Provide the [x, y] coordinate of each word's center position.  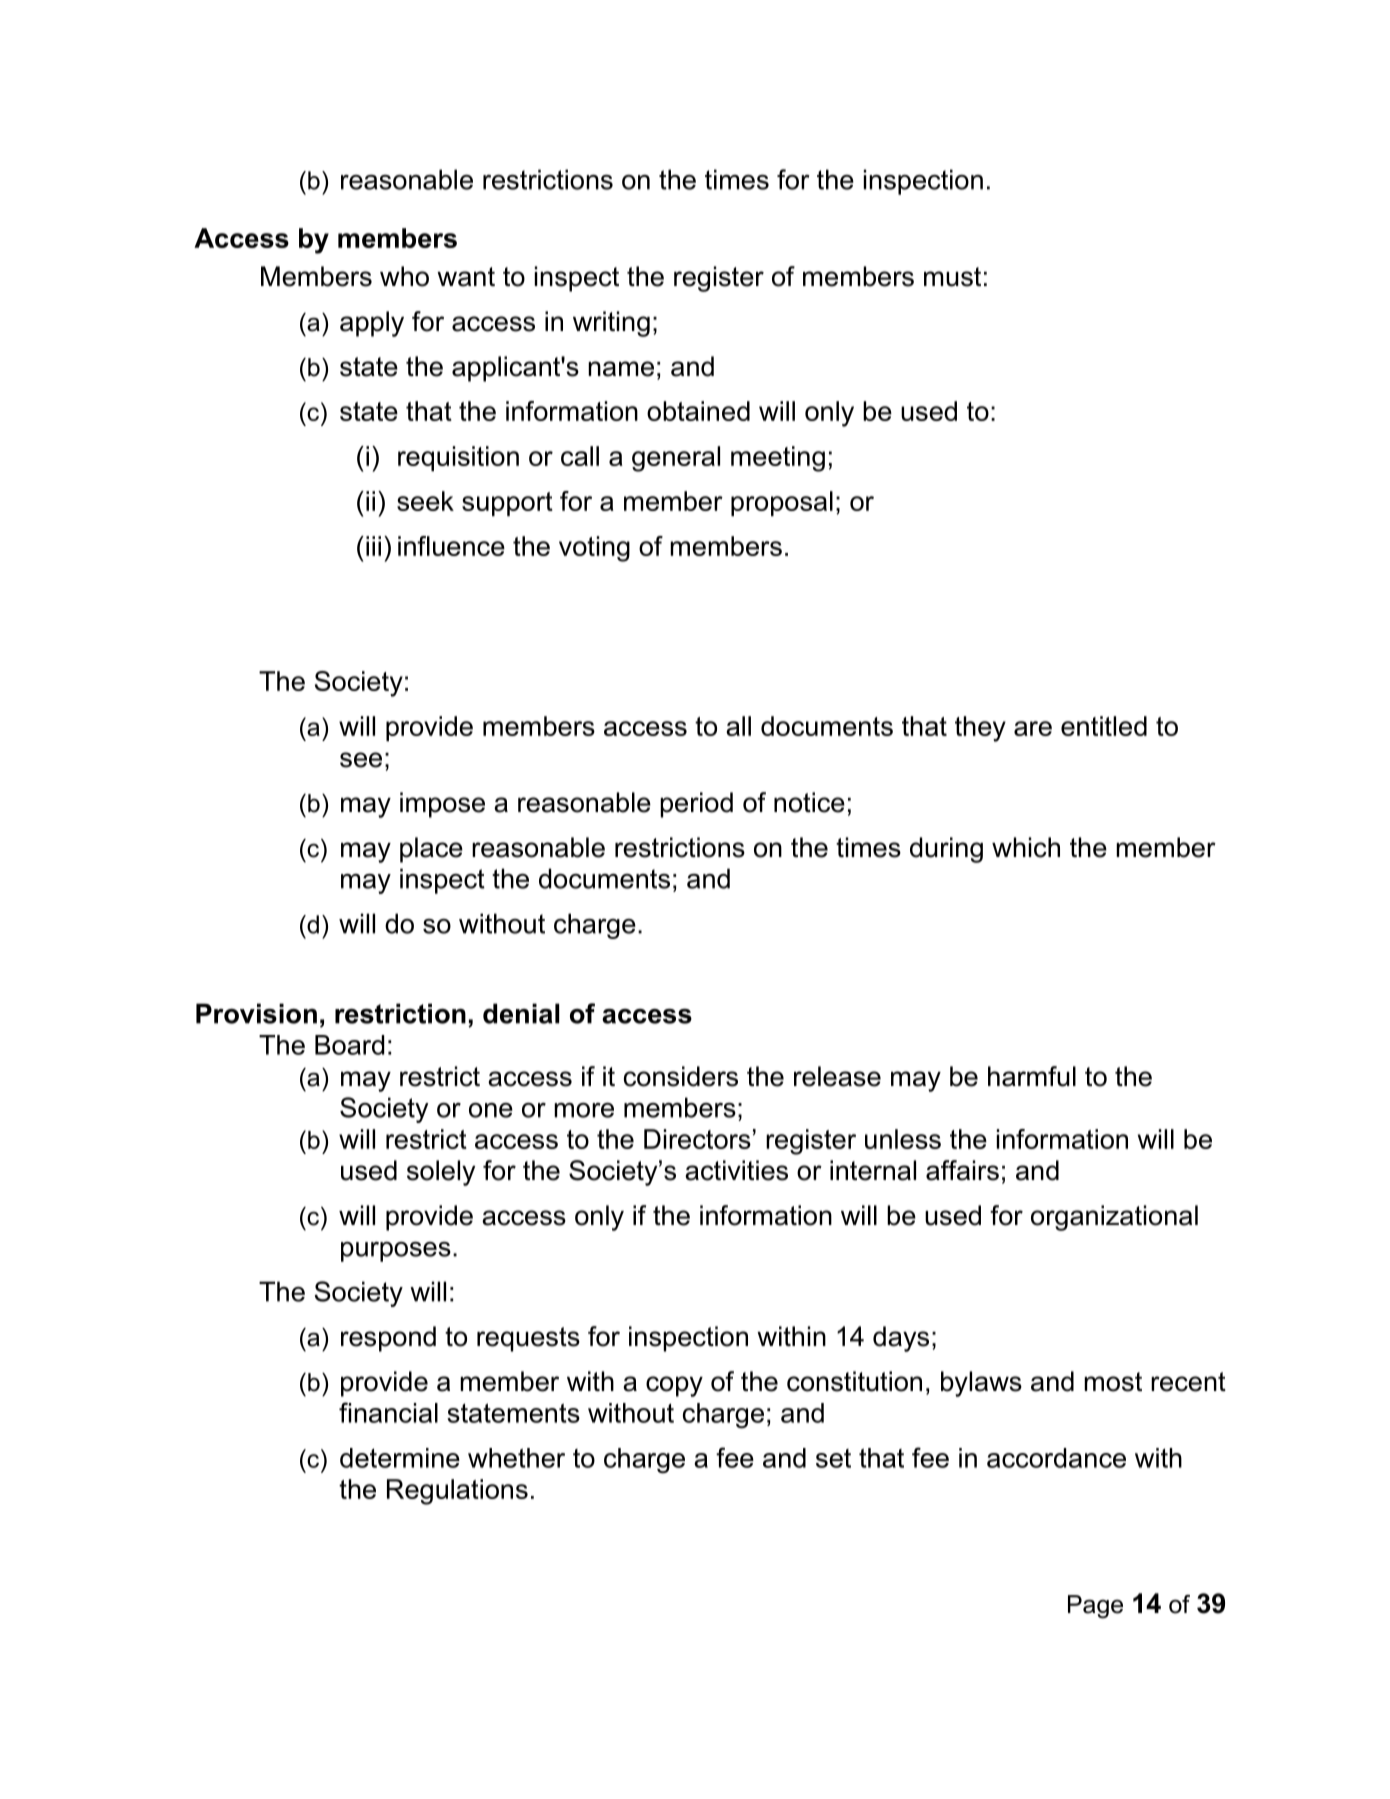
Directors [697, 1139]
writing [611, 324]
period [696, 805]
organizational [1114, 1218]
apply [372, 324]
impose [442, 805]
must [952, 277]
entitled [1104, 726]
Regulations [457, 1492]
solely [441, 1173]
